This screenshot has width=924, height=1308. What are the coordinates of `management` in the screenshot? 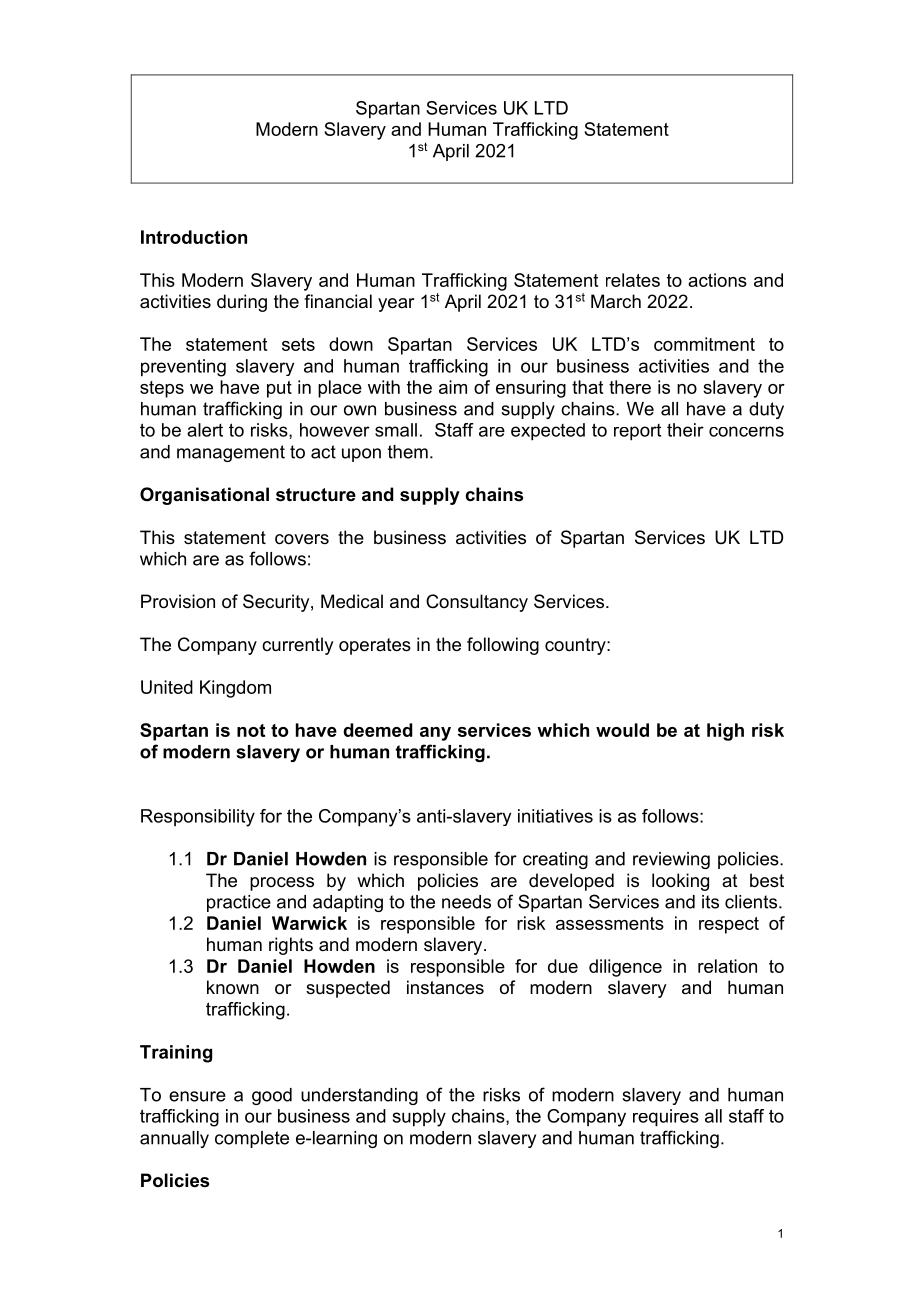 It's located at (231, 453).
